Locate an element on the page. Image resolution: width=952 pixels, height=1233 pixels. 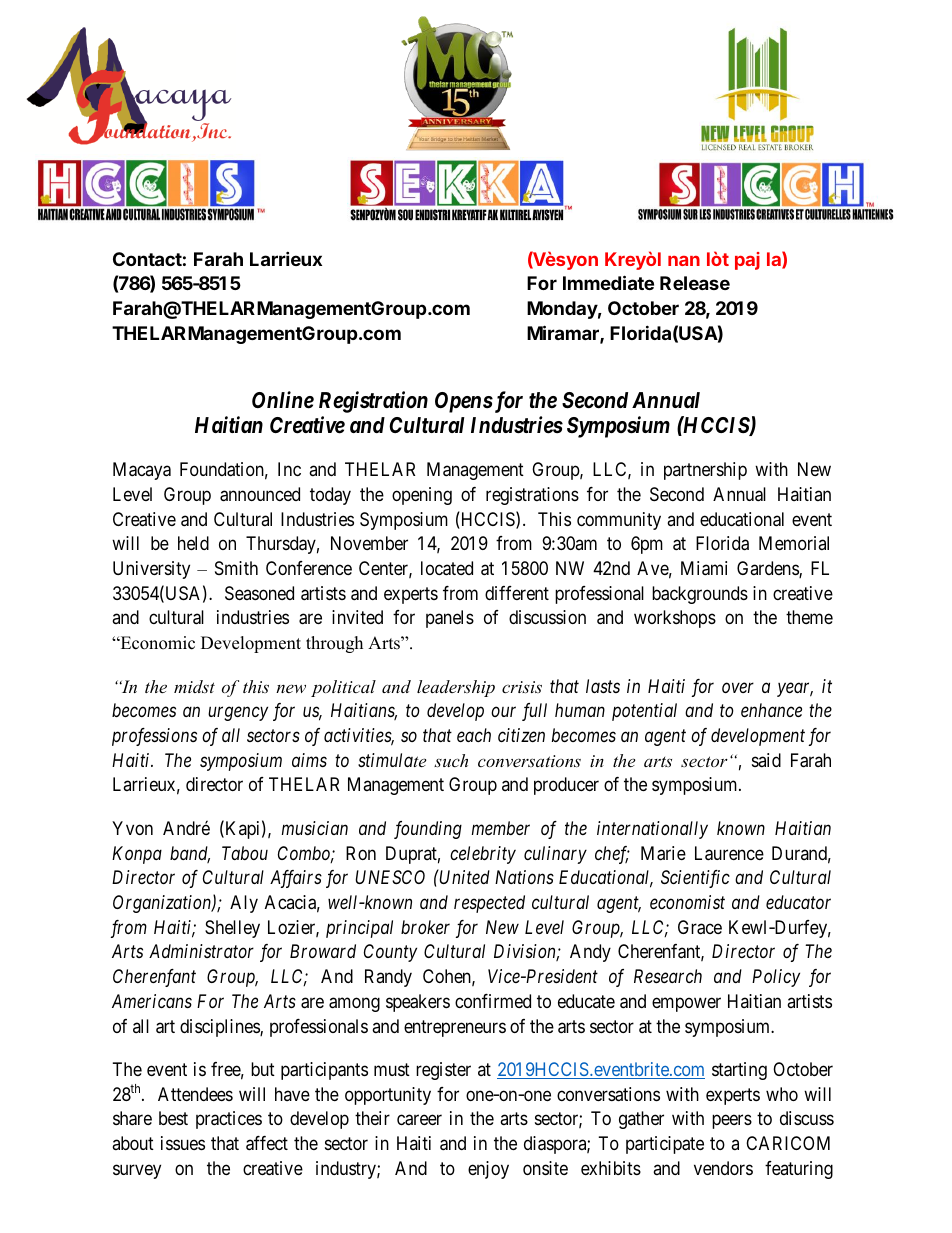
Online is located at coordinates (283, 400).
